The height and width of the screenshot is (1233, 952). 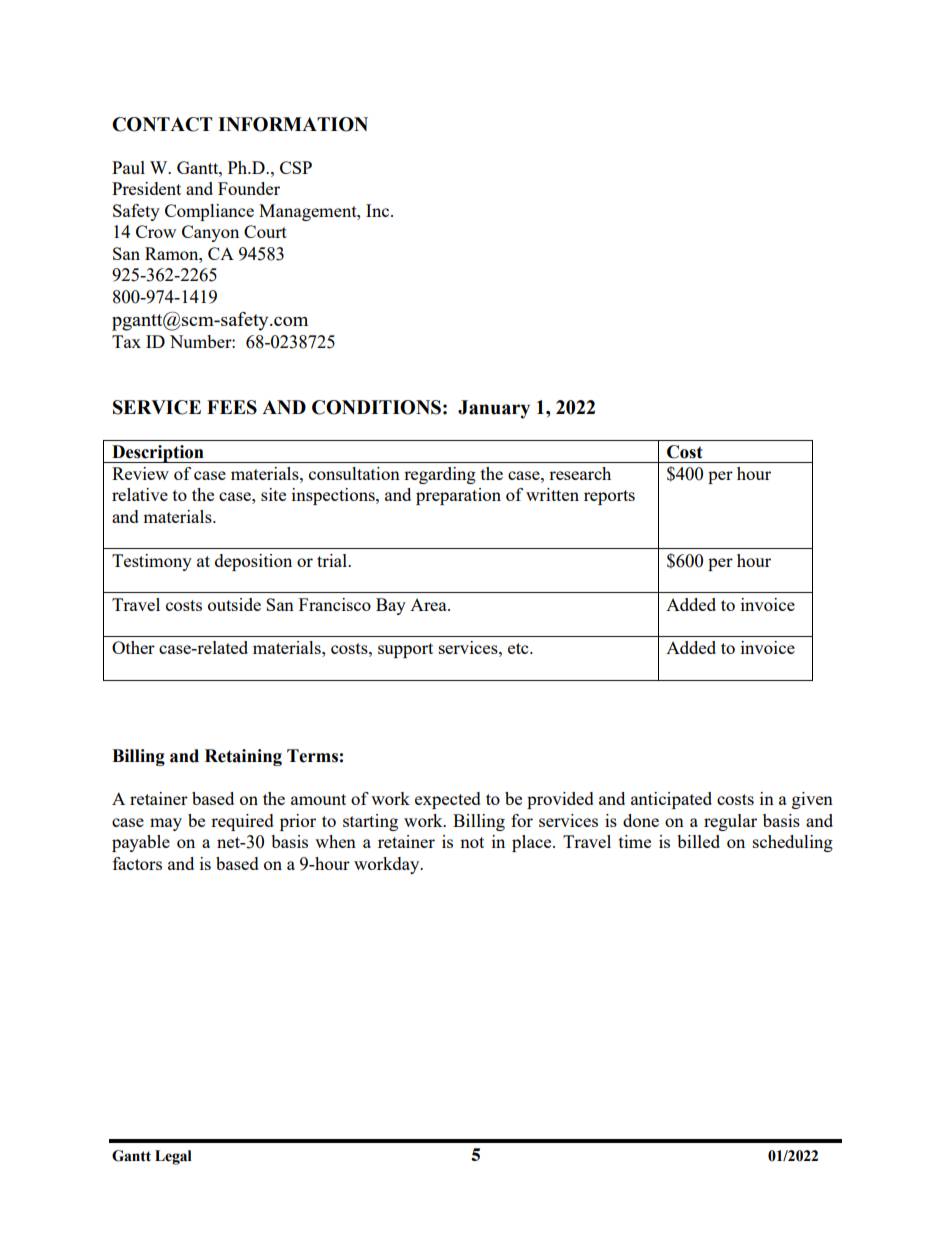 What do you see at coordinates (249, 188) in the screenshot?
I see `Founder` at bounding box center [249, 188].
